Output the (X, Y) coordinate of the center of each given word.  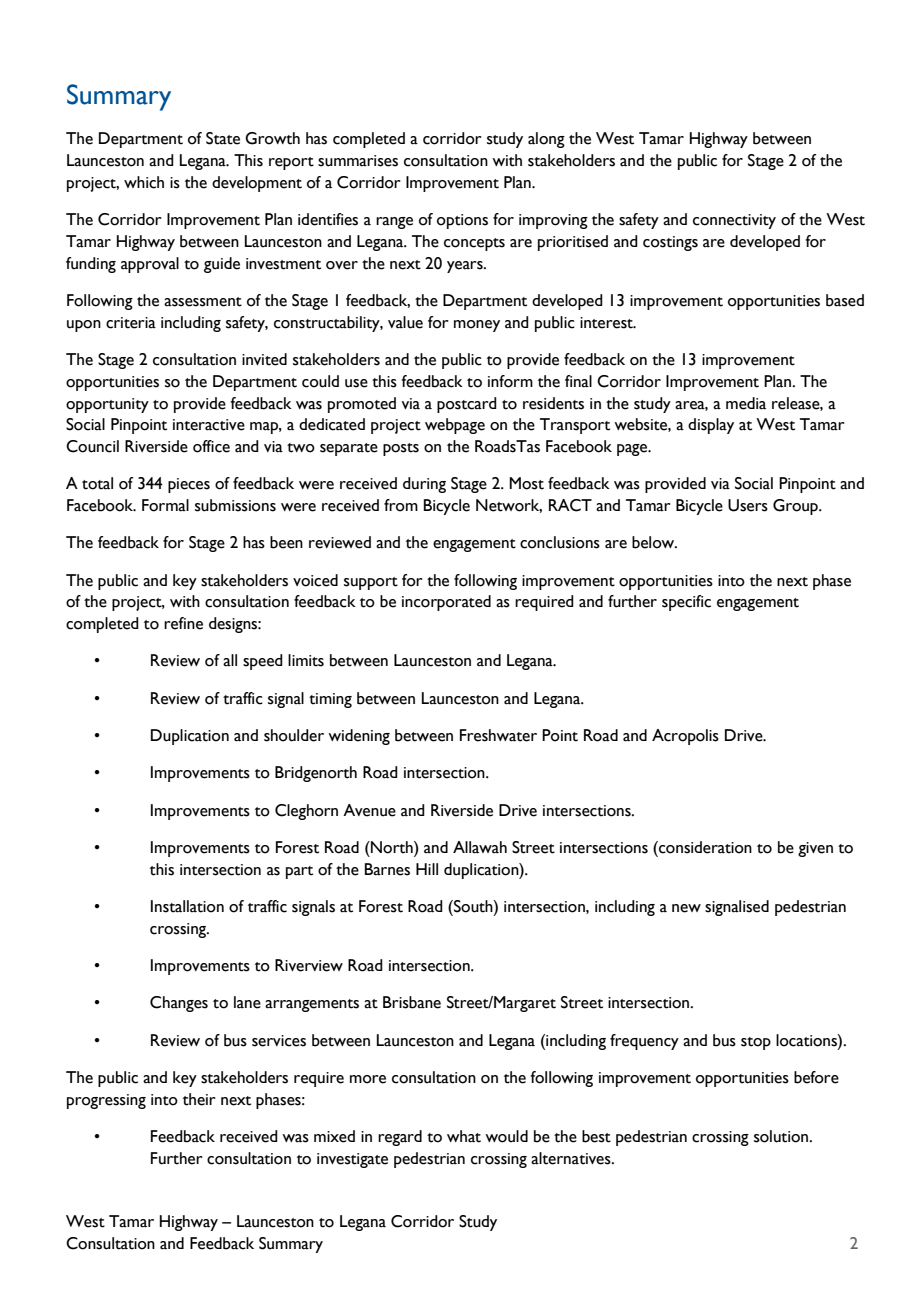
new (686, 908)
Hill (427, 869)
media (746, 403)
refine (183, 623)
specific (686, 603)
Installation (187, 906)
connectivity (734, 221)
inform (510, 381)
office (211, 446)
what (464, 1136)
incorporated (446, 603)
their (199, 1099)
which (144, 182)
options (462, 221)
